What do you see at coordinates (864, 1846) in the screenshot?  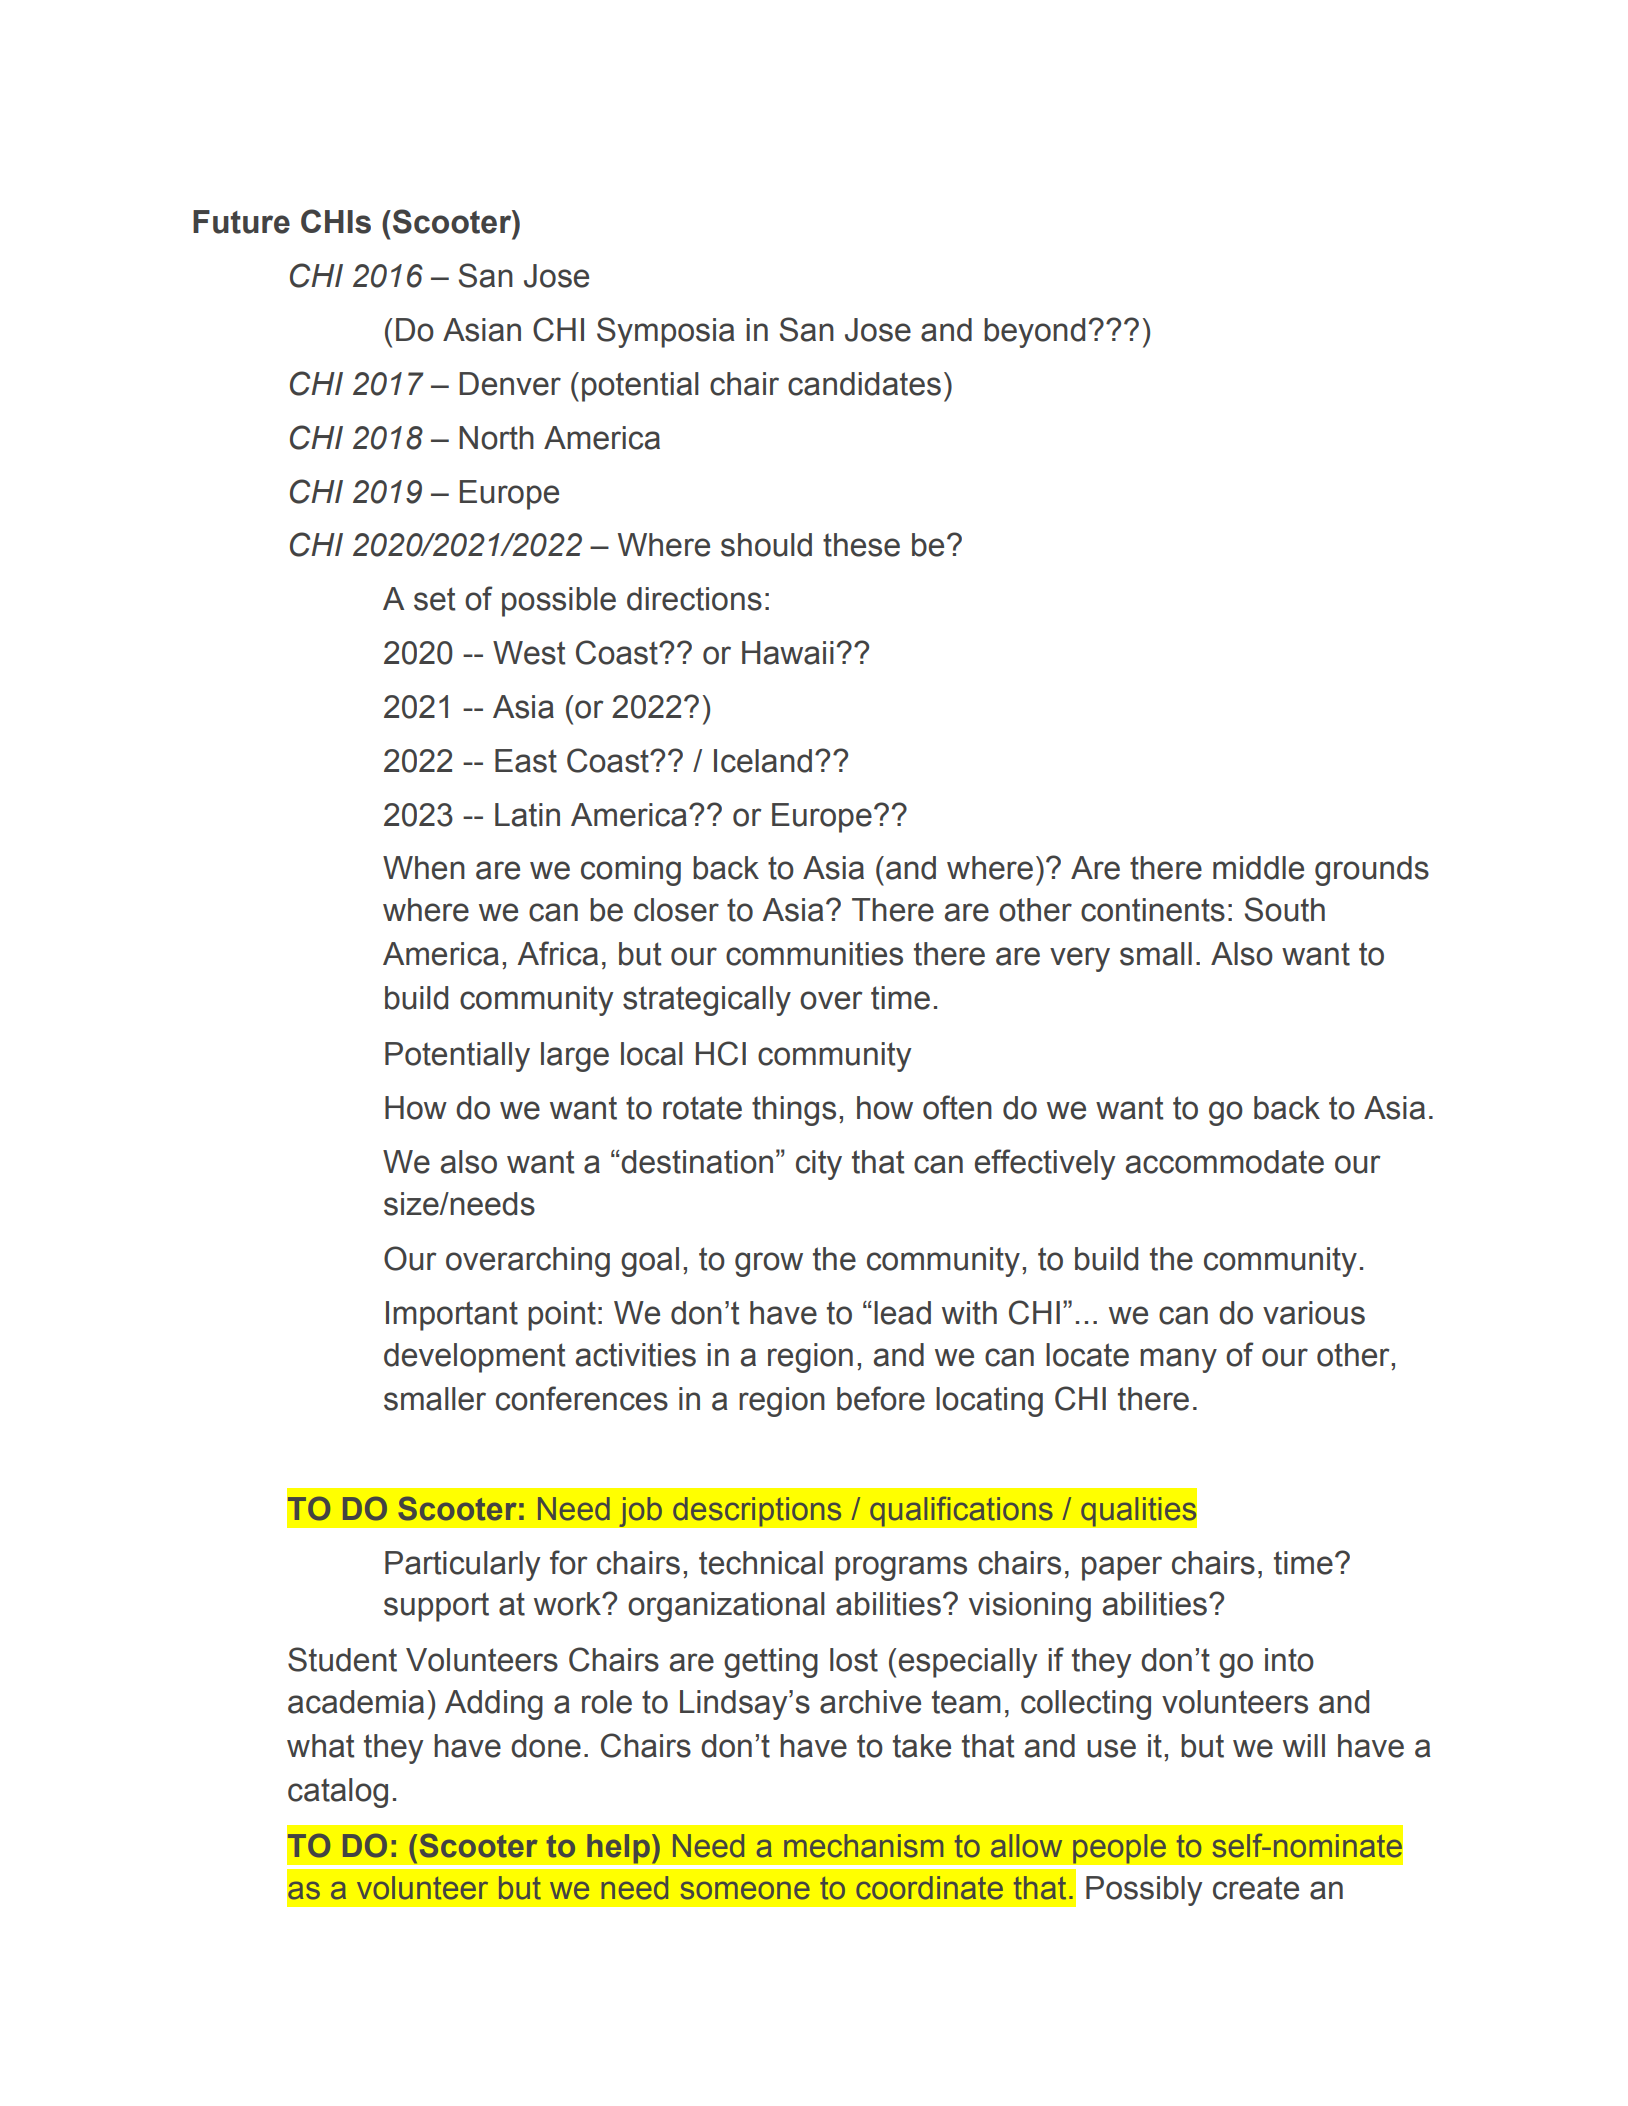 I see `mechanism` at bounding box center [864, 1846].
